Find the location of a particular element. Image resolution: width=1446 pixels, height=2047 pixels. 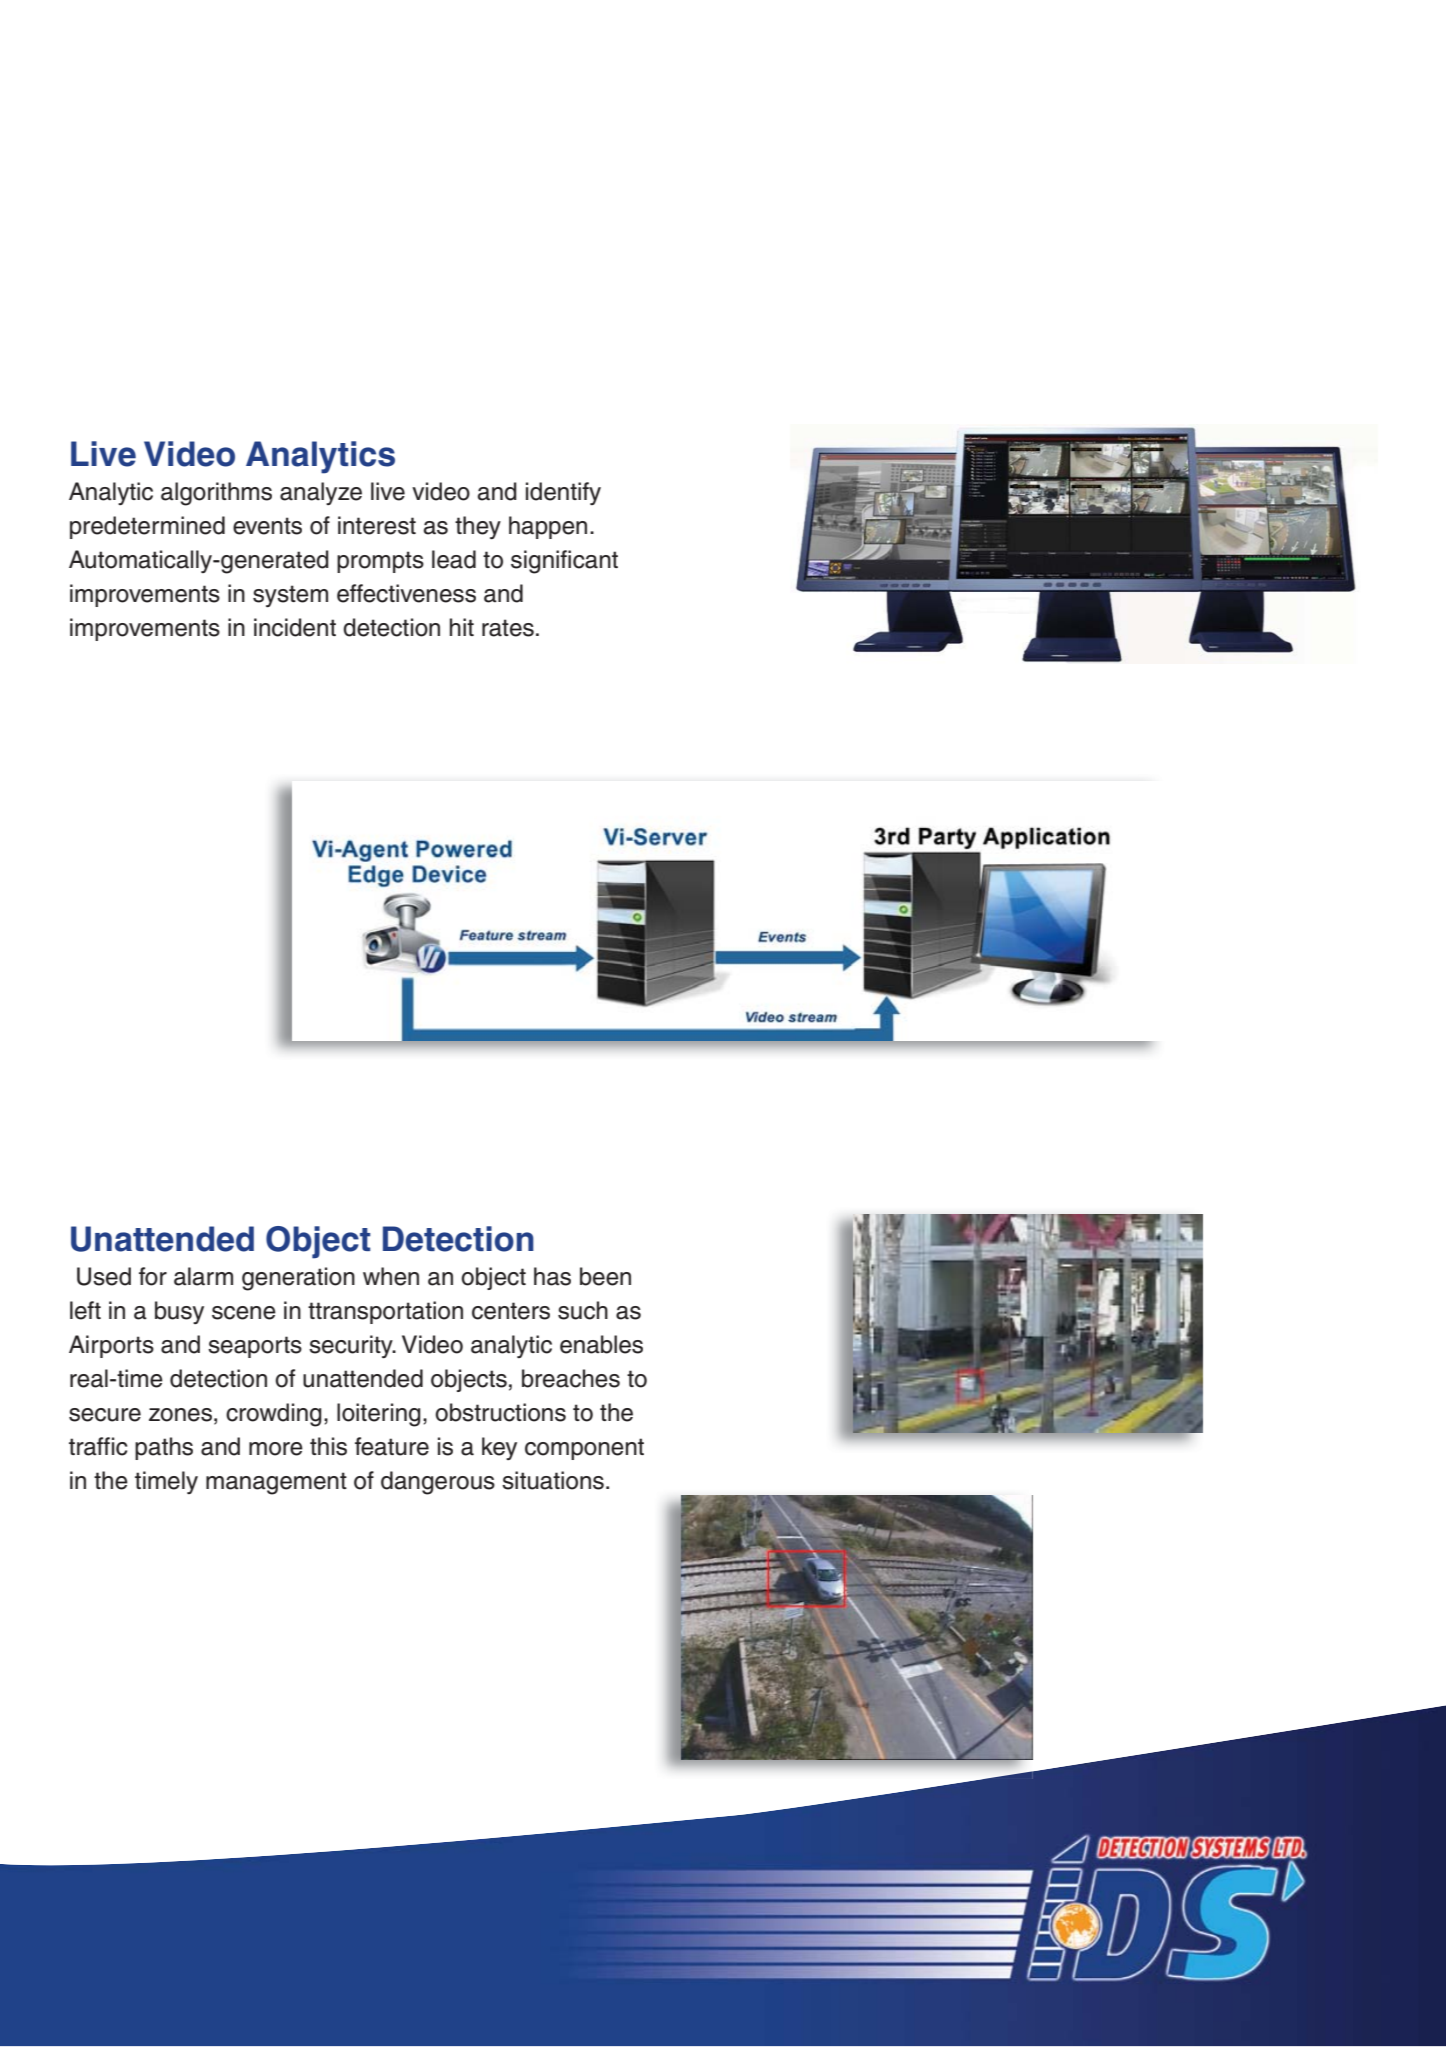

incident is located at coordinates (295, 627).
